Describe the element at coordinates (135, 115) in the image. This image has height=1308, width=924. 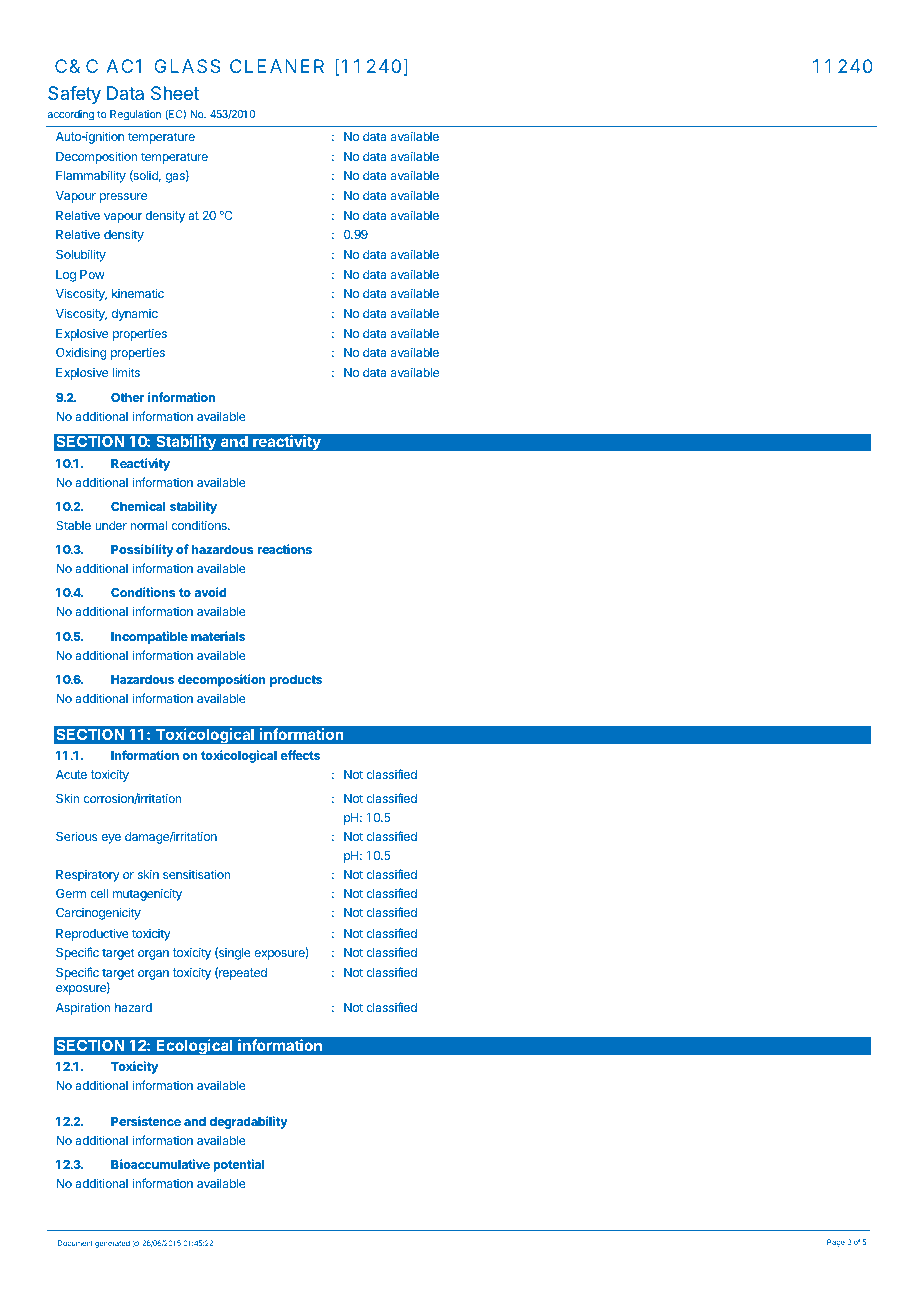
I see `Regulation` at that location.
